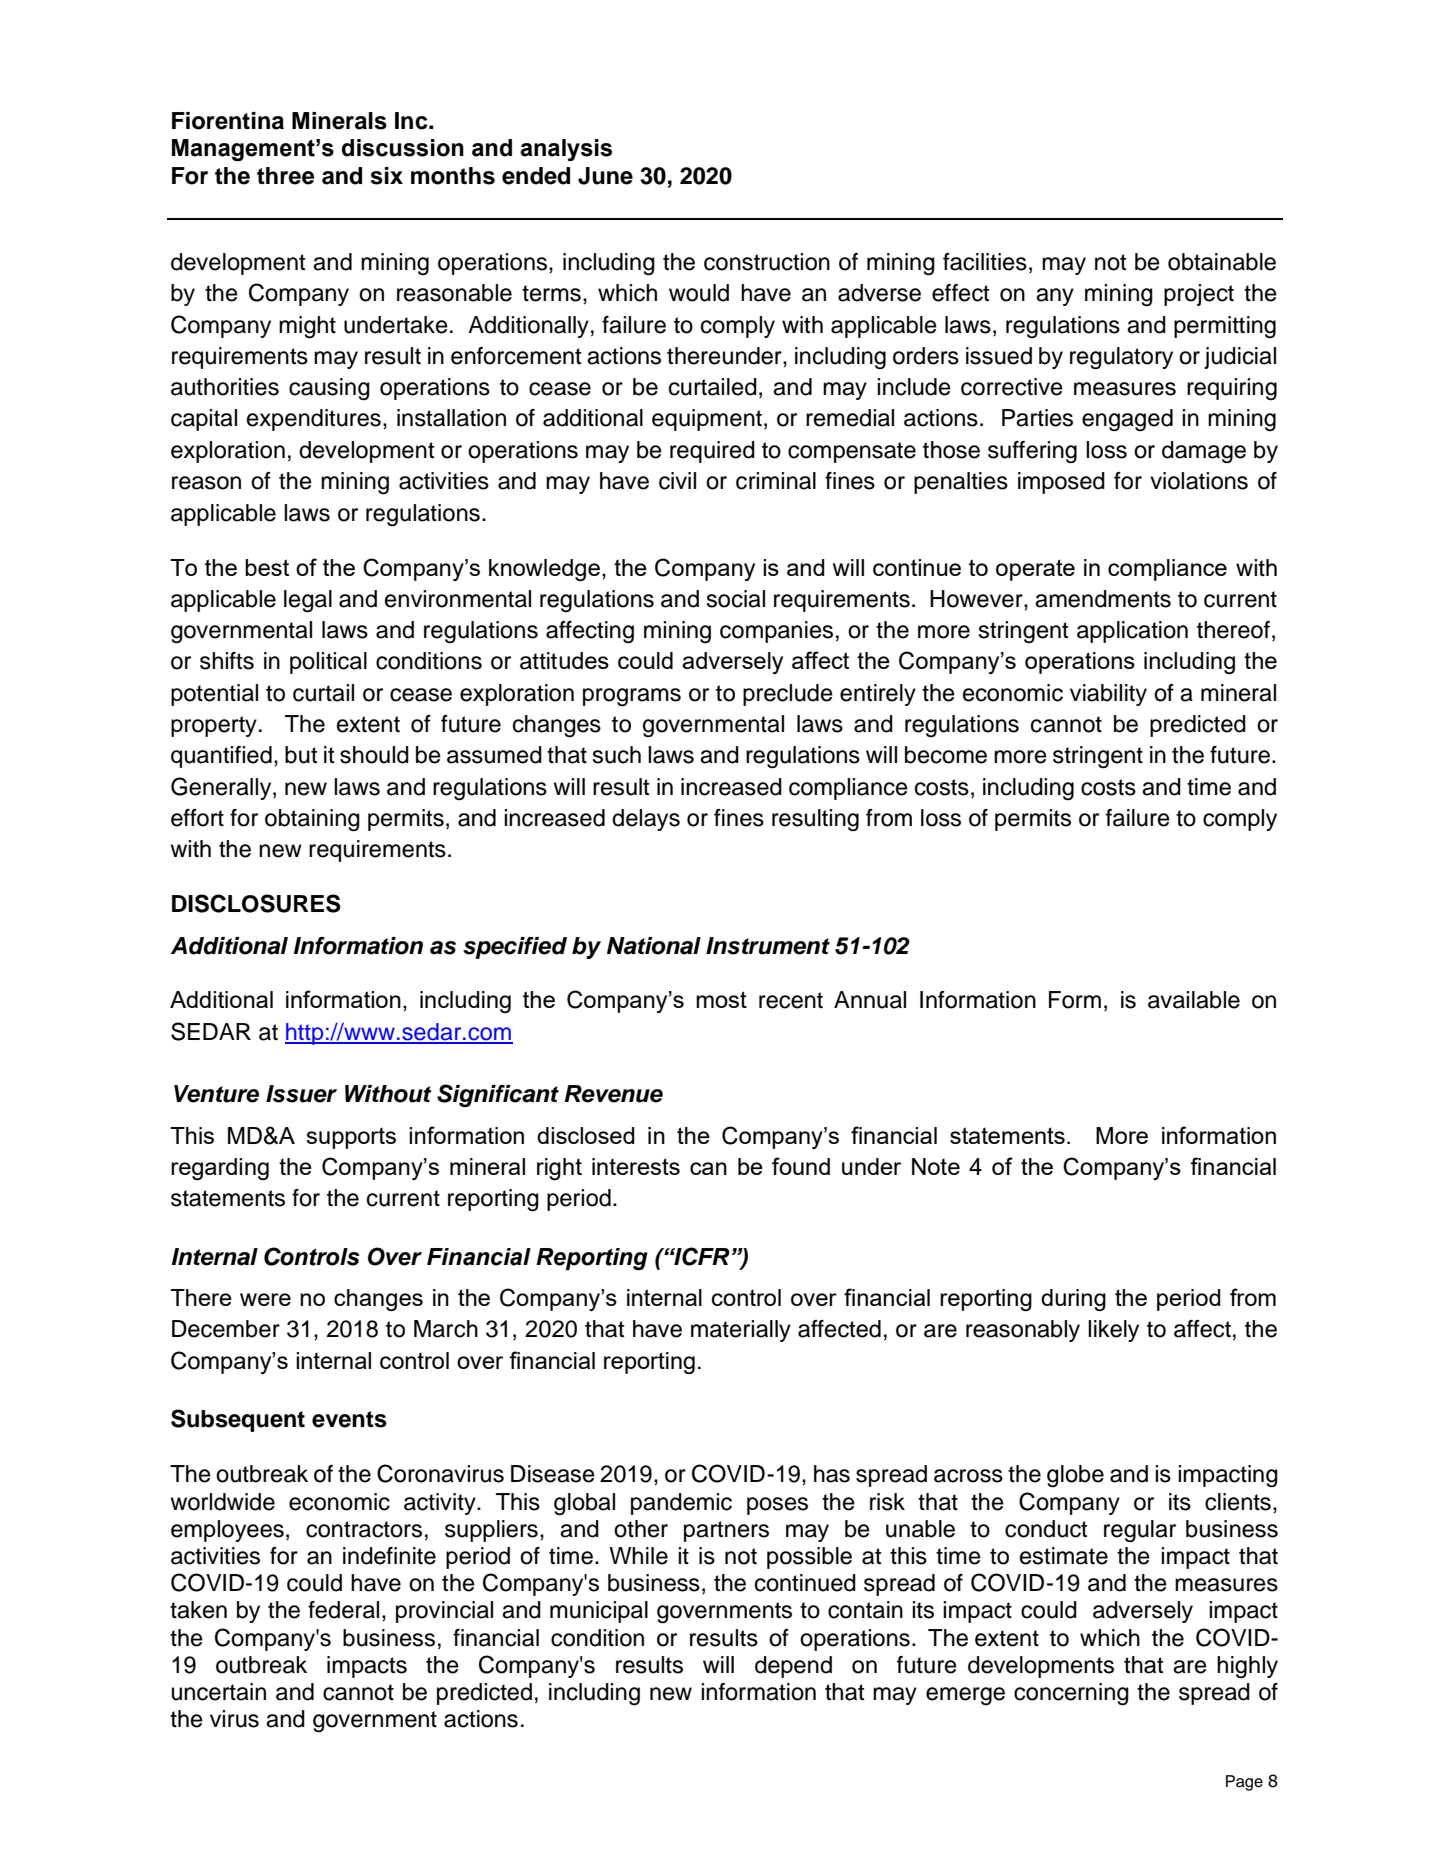 This page has width=1449, height=1875. What do you see at coordinates (605, 176) in the page?
I see `June` at bounding box center [605, 176].
